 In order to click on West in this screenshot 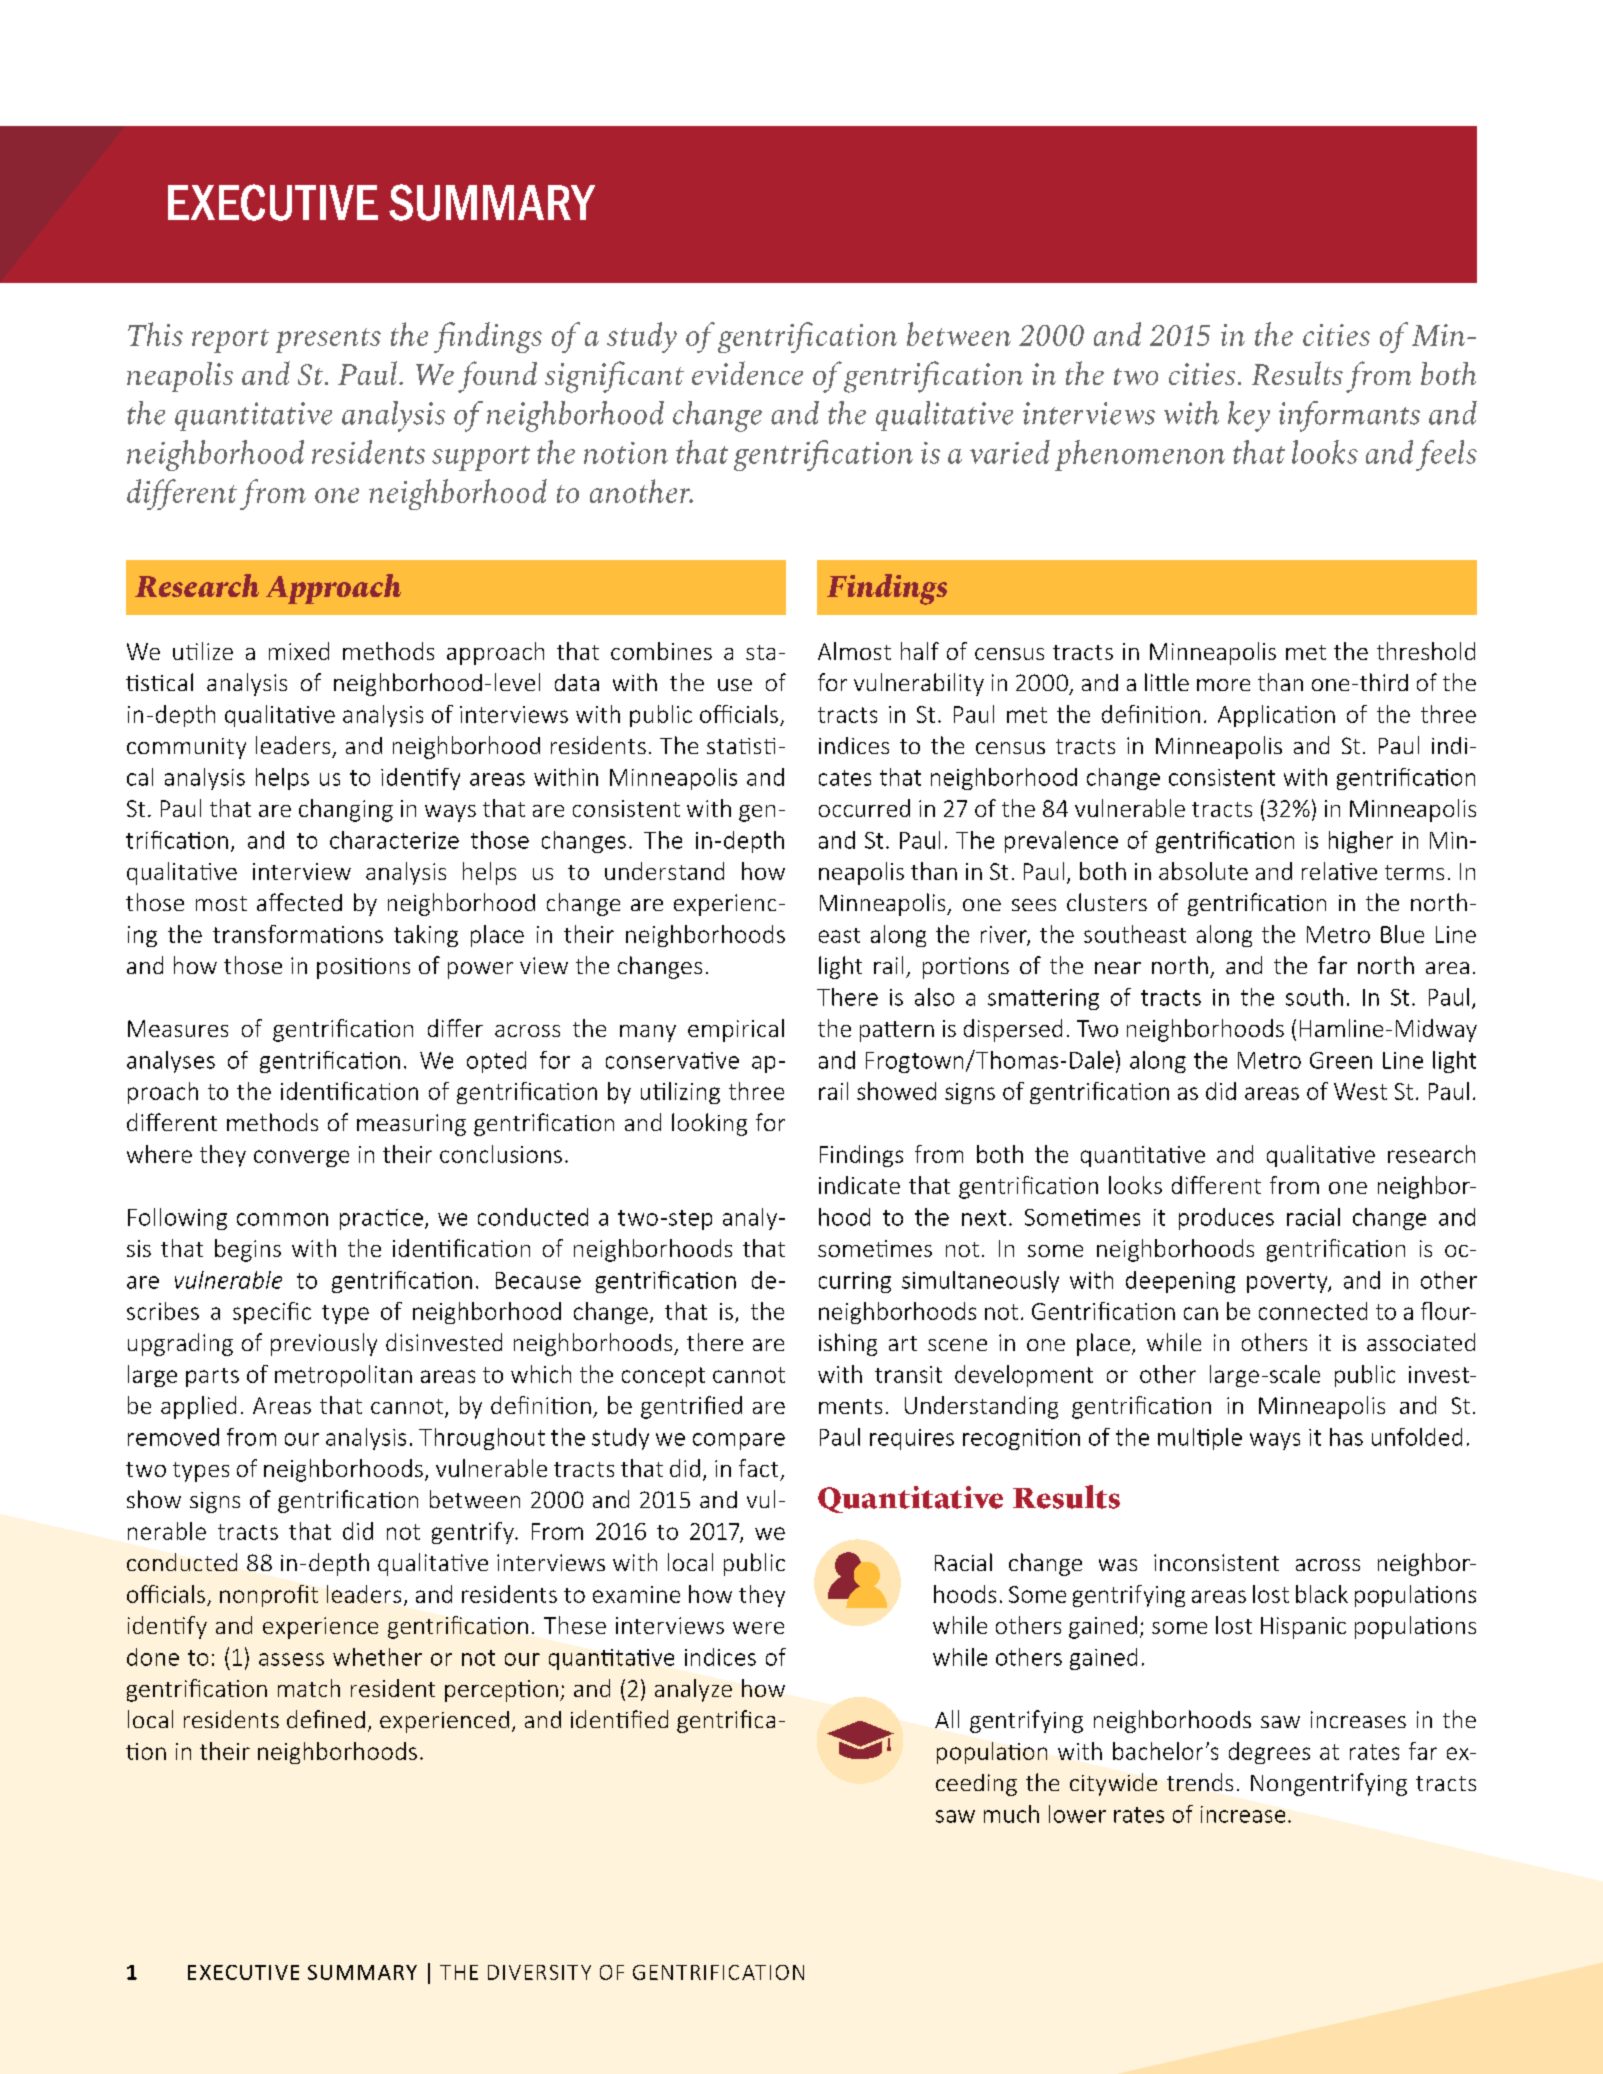, I will do `click(1360, 1091)`.
